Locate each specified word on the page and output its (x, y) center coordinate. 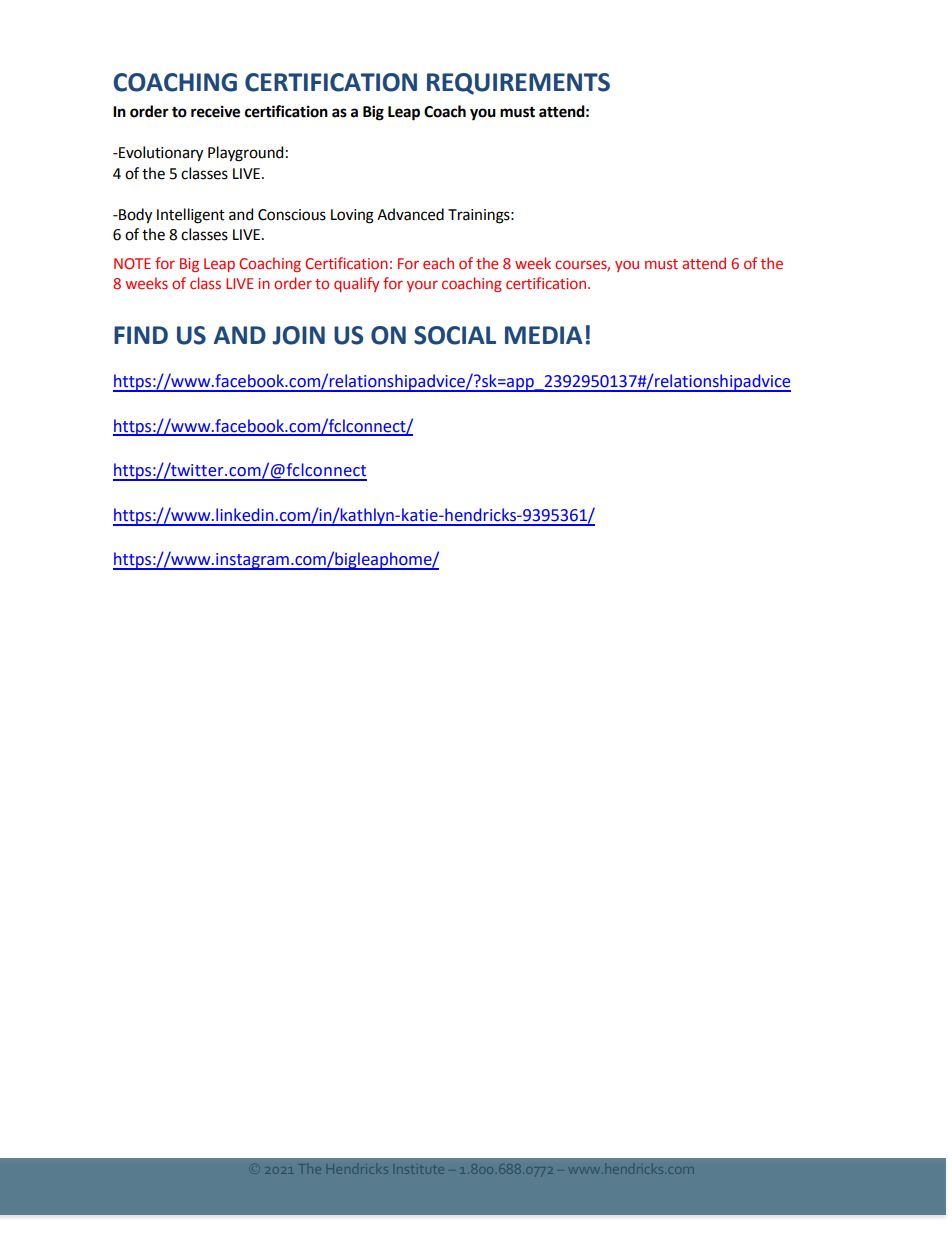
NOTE (132, 263)
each (438, 263)
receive (215, 111)
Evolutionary (160, 154)
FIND (141, 335)
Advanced (410, 214)
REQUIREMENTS (518, 84)
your (422, 286)
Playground (245, 154)
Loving (352, 216)
